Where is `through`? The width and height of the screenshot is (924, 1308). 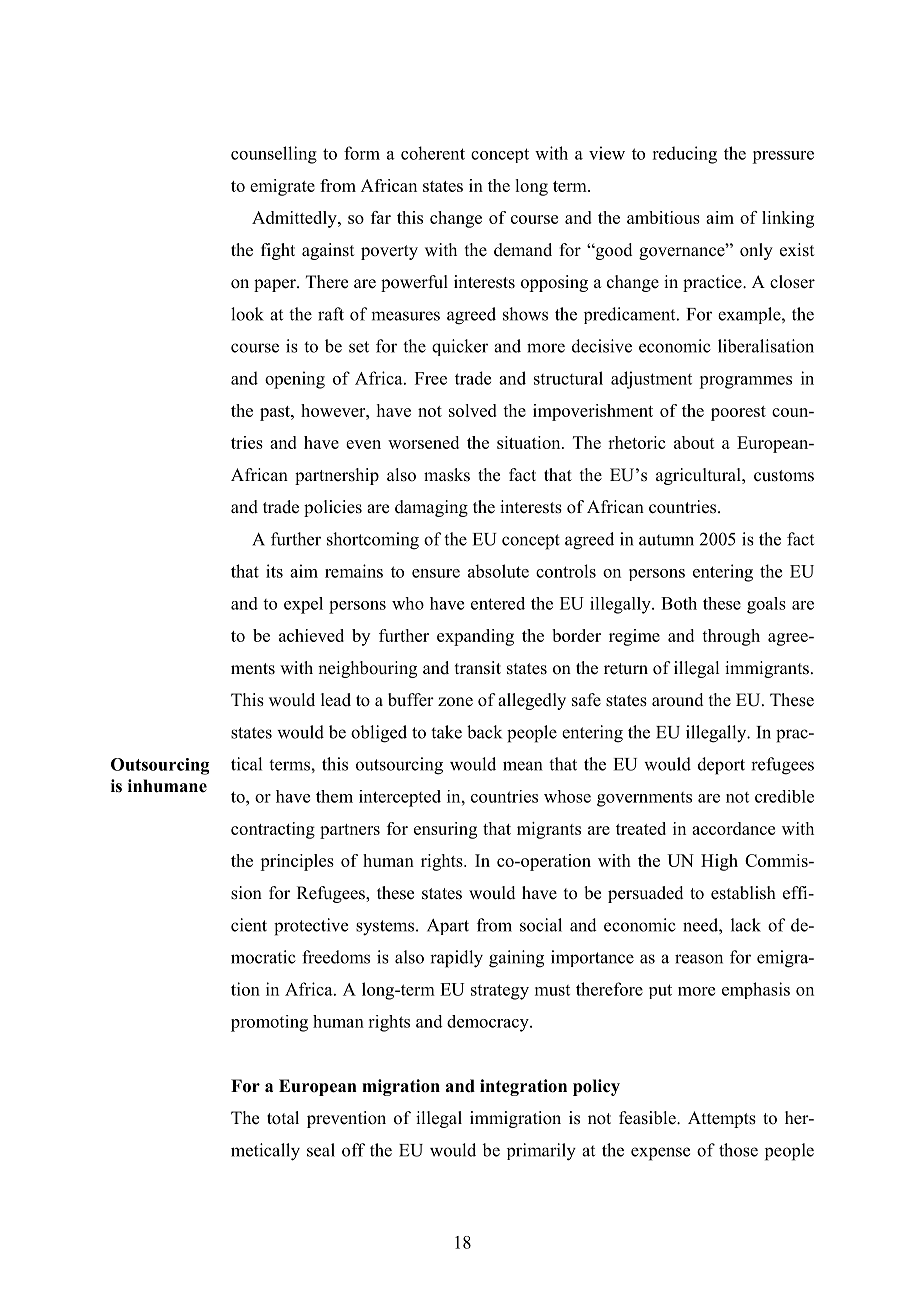 through is located at coordinates (731, 637).
